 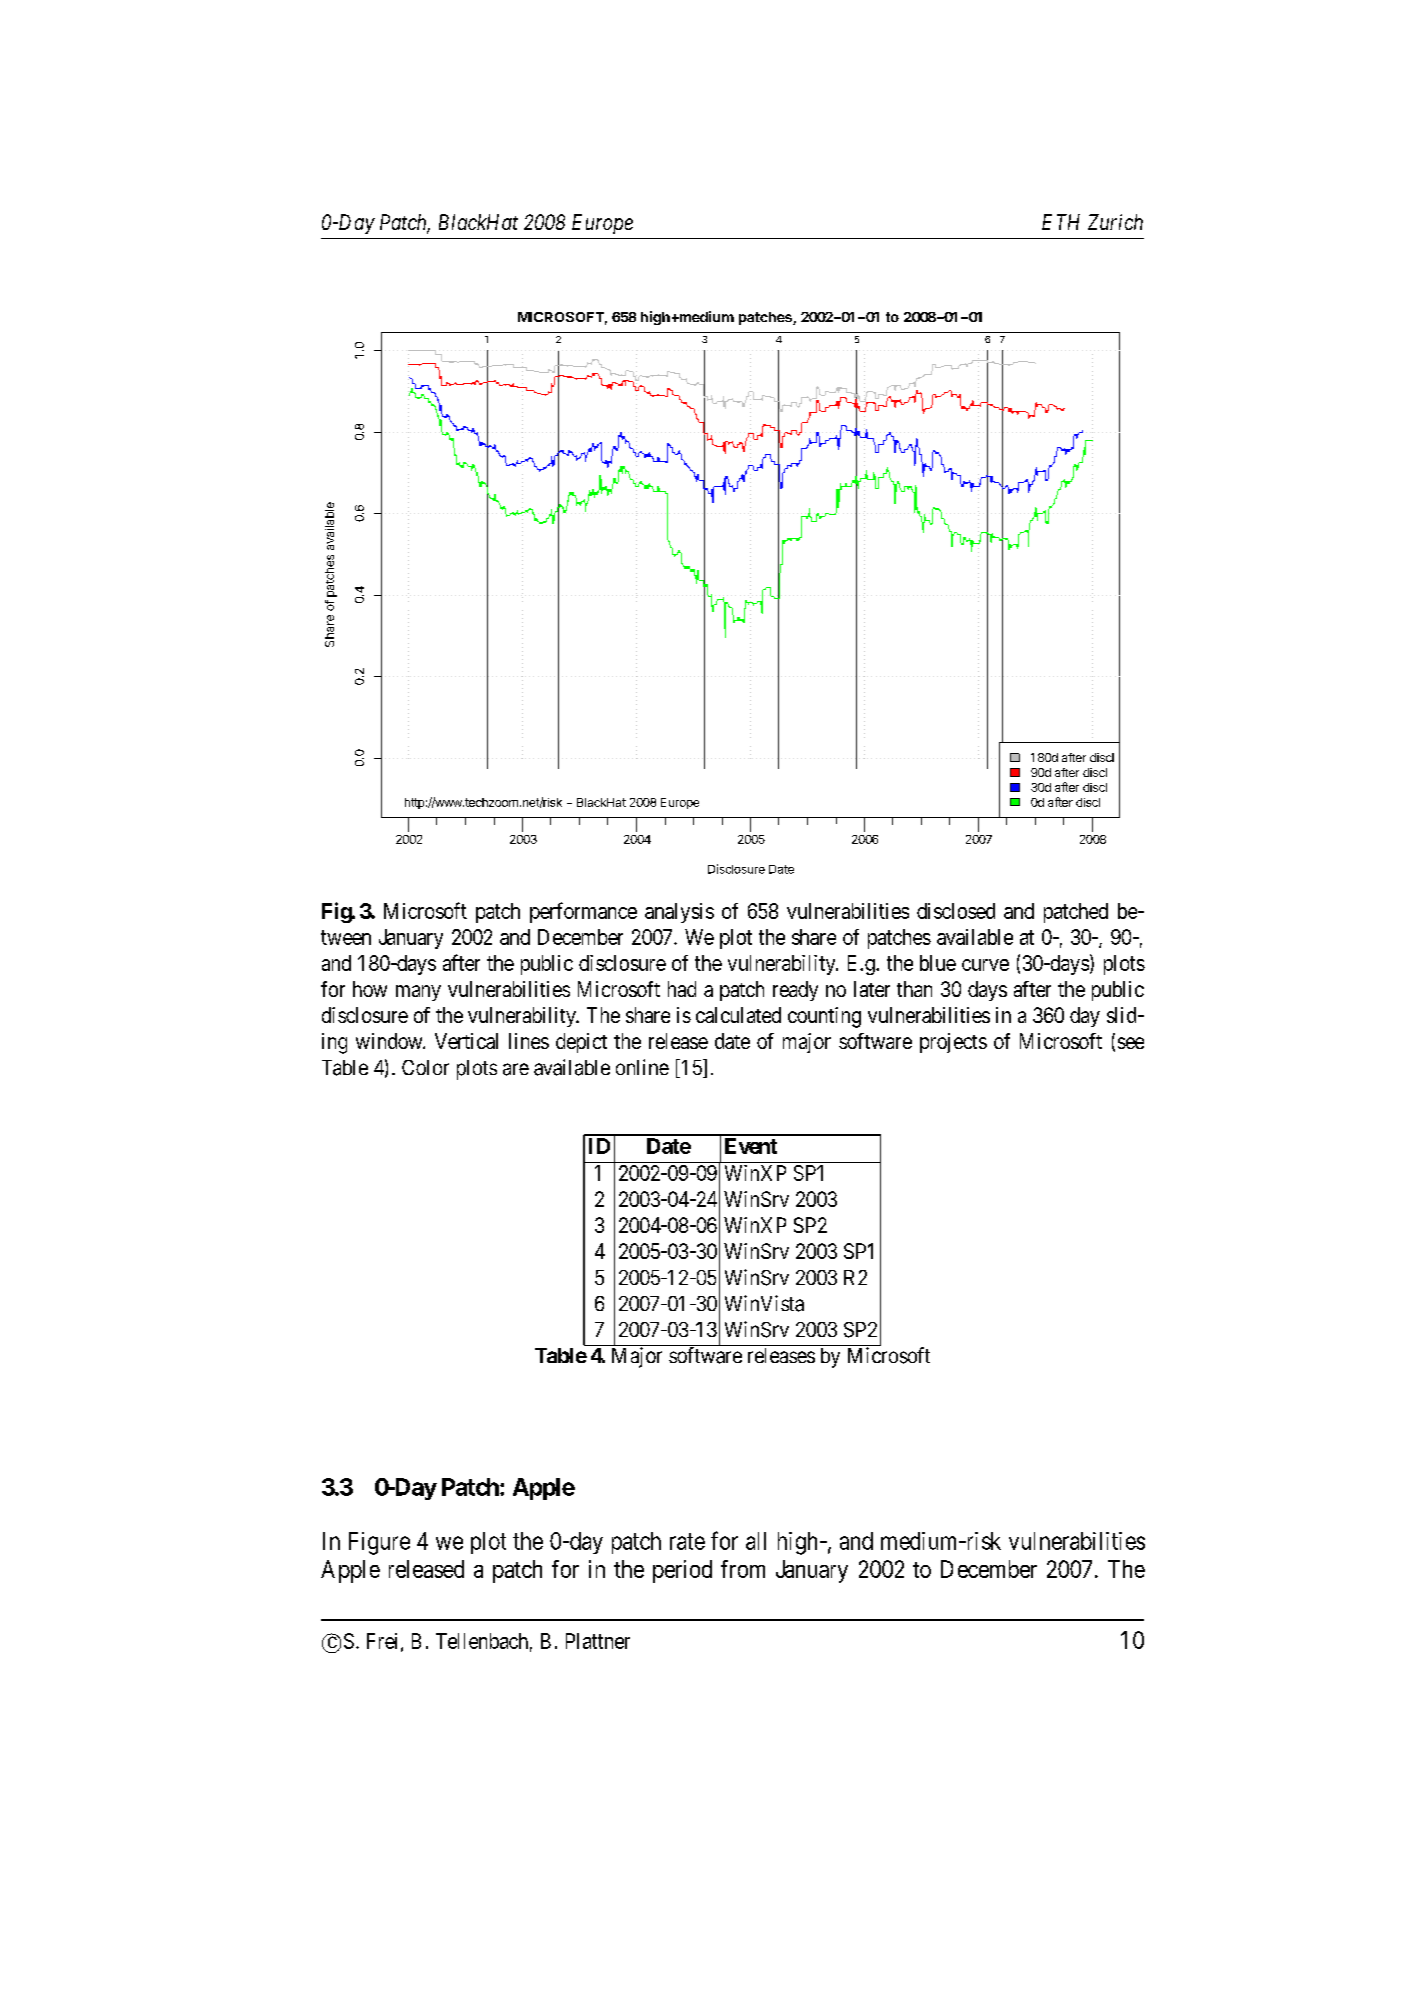 What do you see at coordinates (756, 1541) in the screenshot?
I see `all` at bounding box center [756, 1541].
